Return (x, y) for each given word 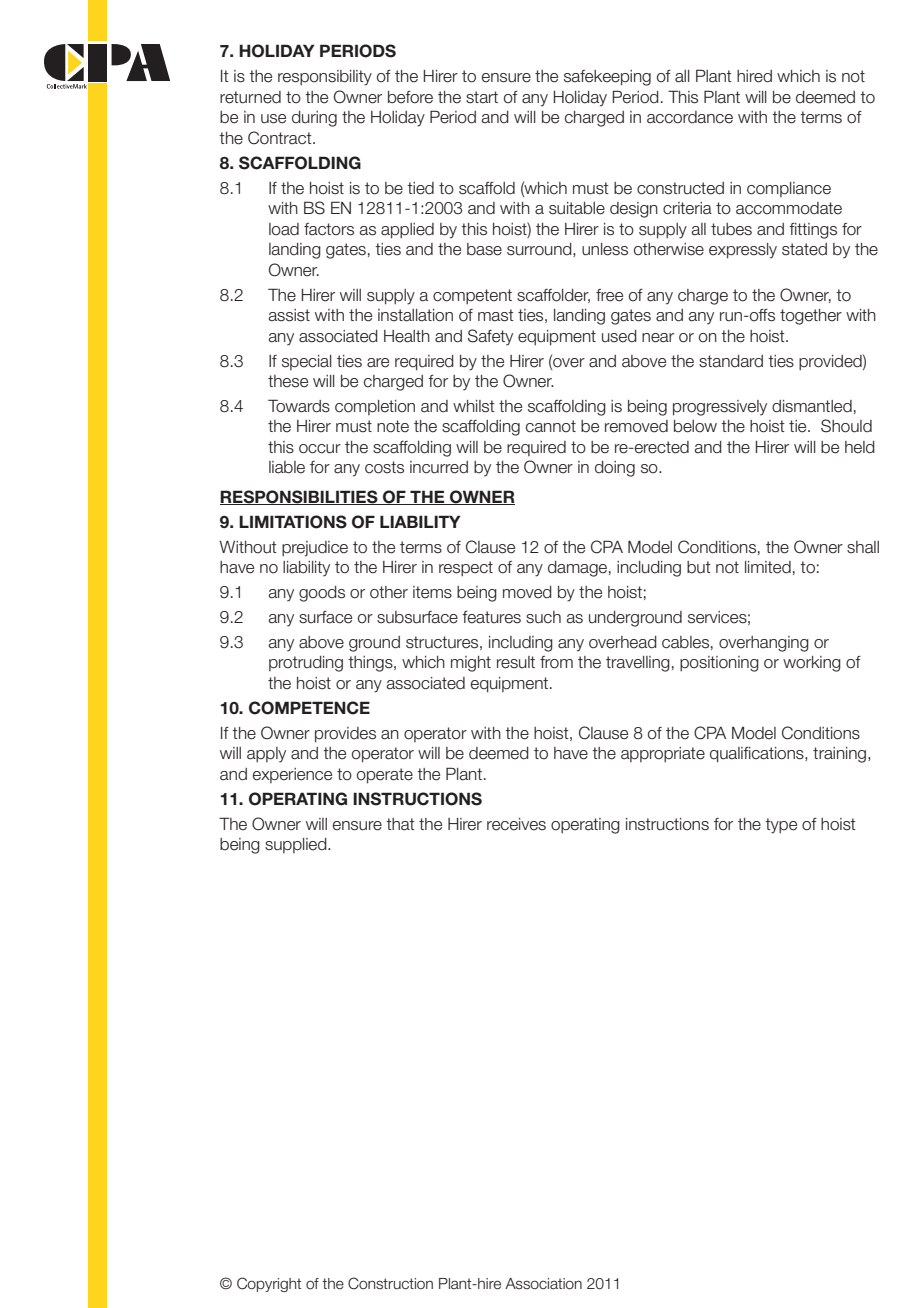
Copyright (269, 1284)
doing (615, 469)
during (314, 119)
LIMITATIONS (293, 522)
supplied (297, 845)
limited (768, 567)
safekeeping (607, 78)
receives (516, 824)
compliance (789, 189)
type (781, 826)
